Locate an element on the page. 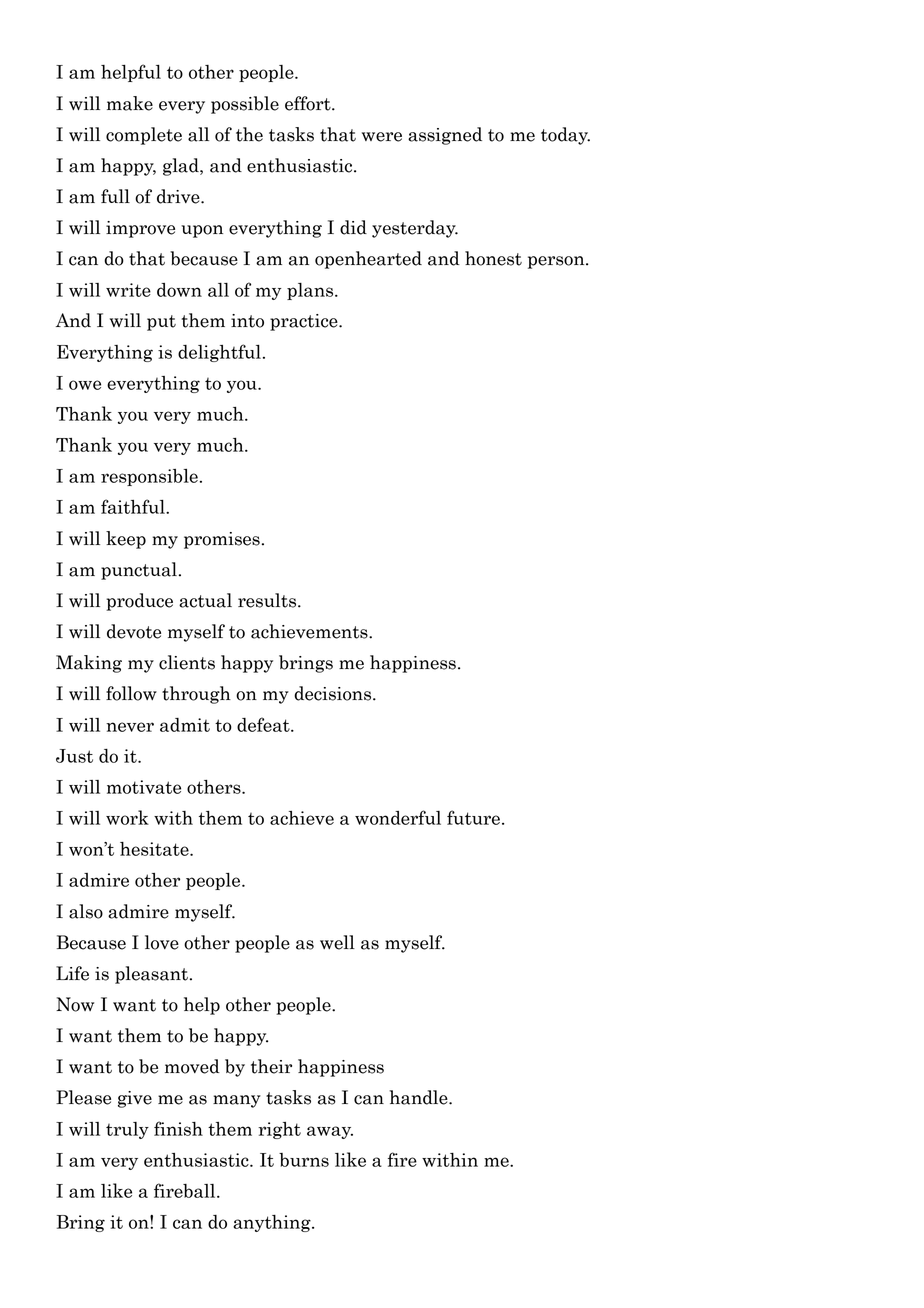  practice is located at coordinates (305, 322).
